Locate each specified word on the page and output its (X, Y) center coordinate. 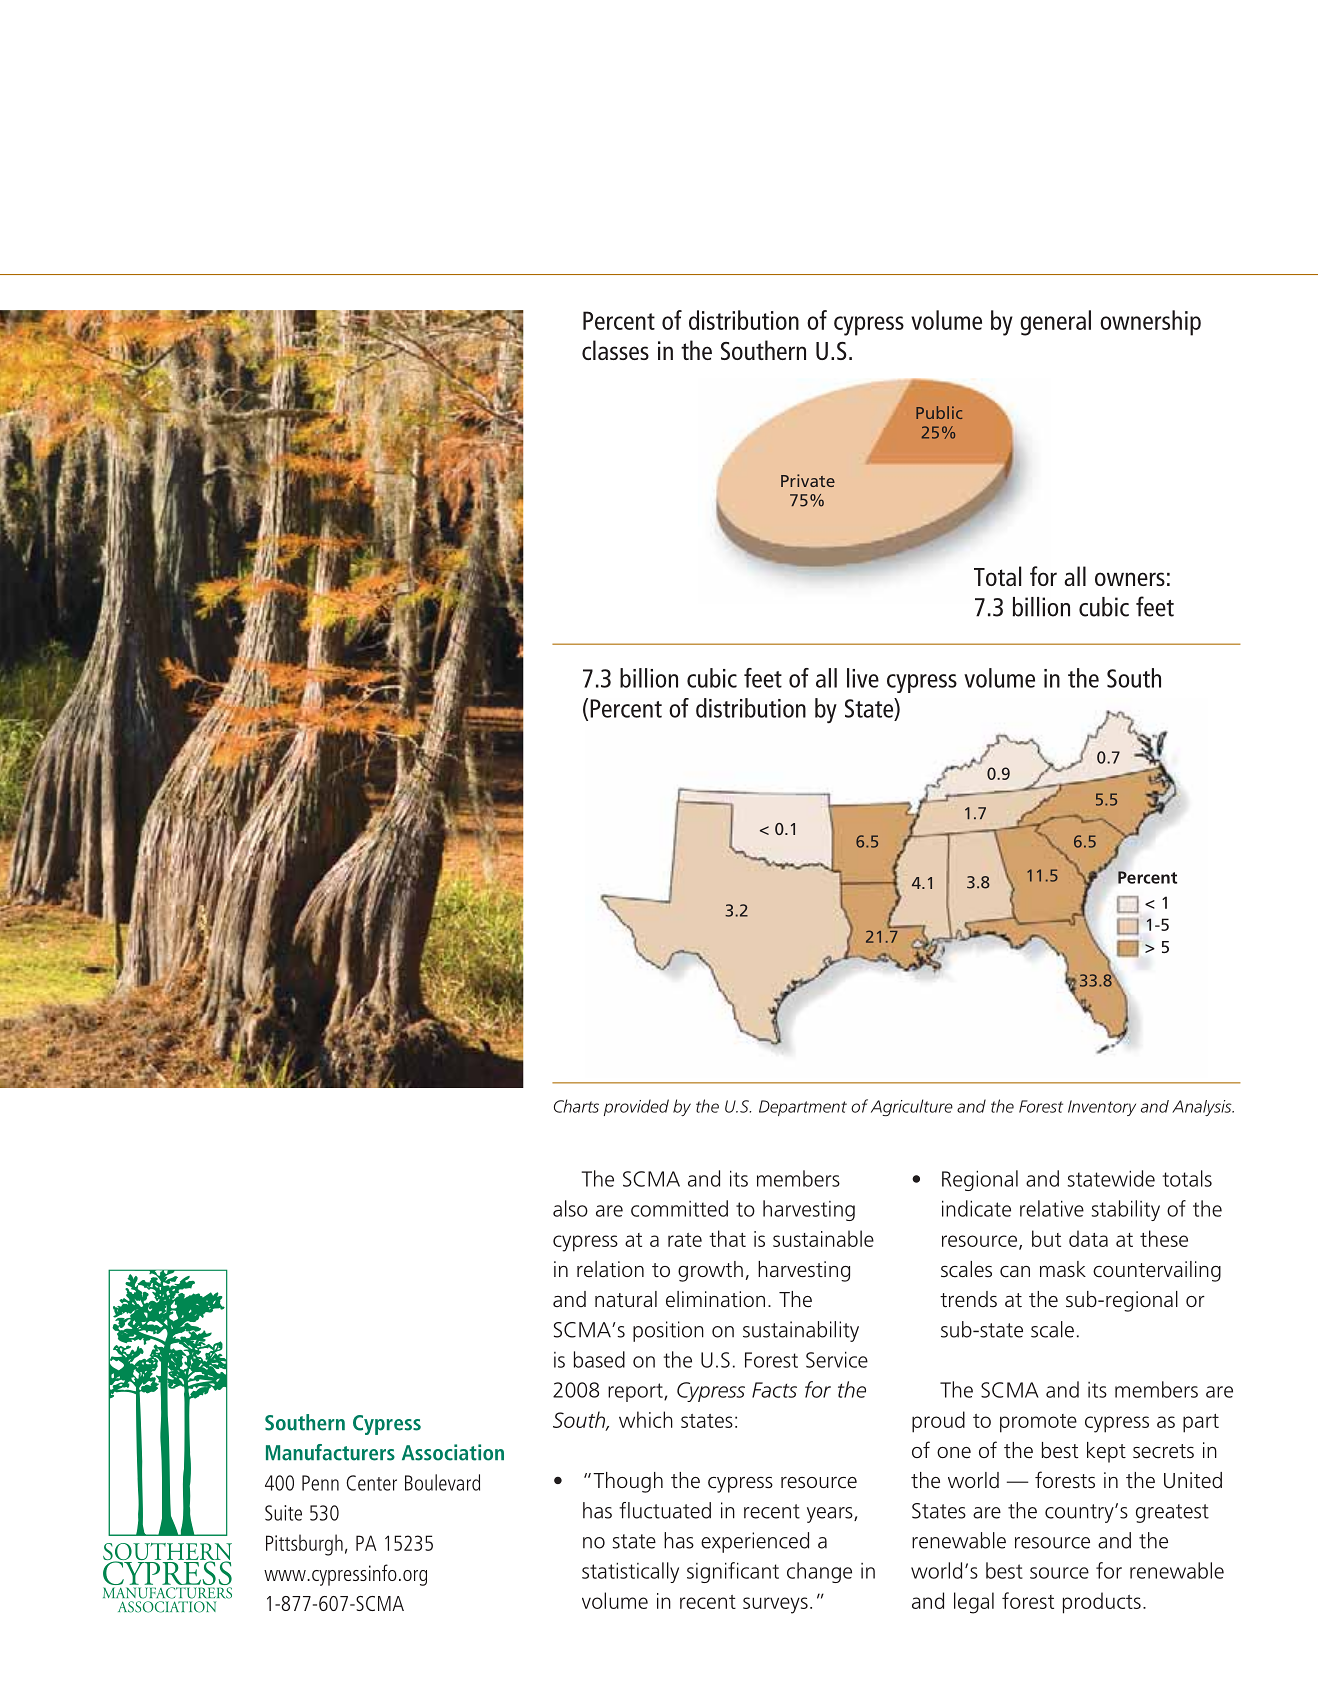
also (570, 1208)
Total (997, 576)
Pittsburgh (304, 1545)
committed (679, 1208)
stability (1126, 1210)
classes (615, 350)
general (1055, 323)
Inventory (1102, 1108)
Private (808, 480)
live (863, 678)
